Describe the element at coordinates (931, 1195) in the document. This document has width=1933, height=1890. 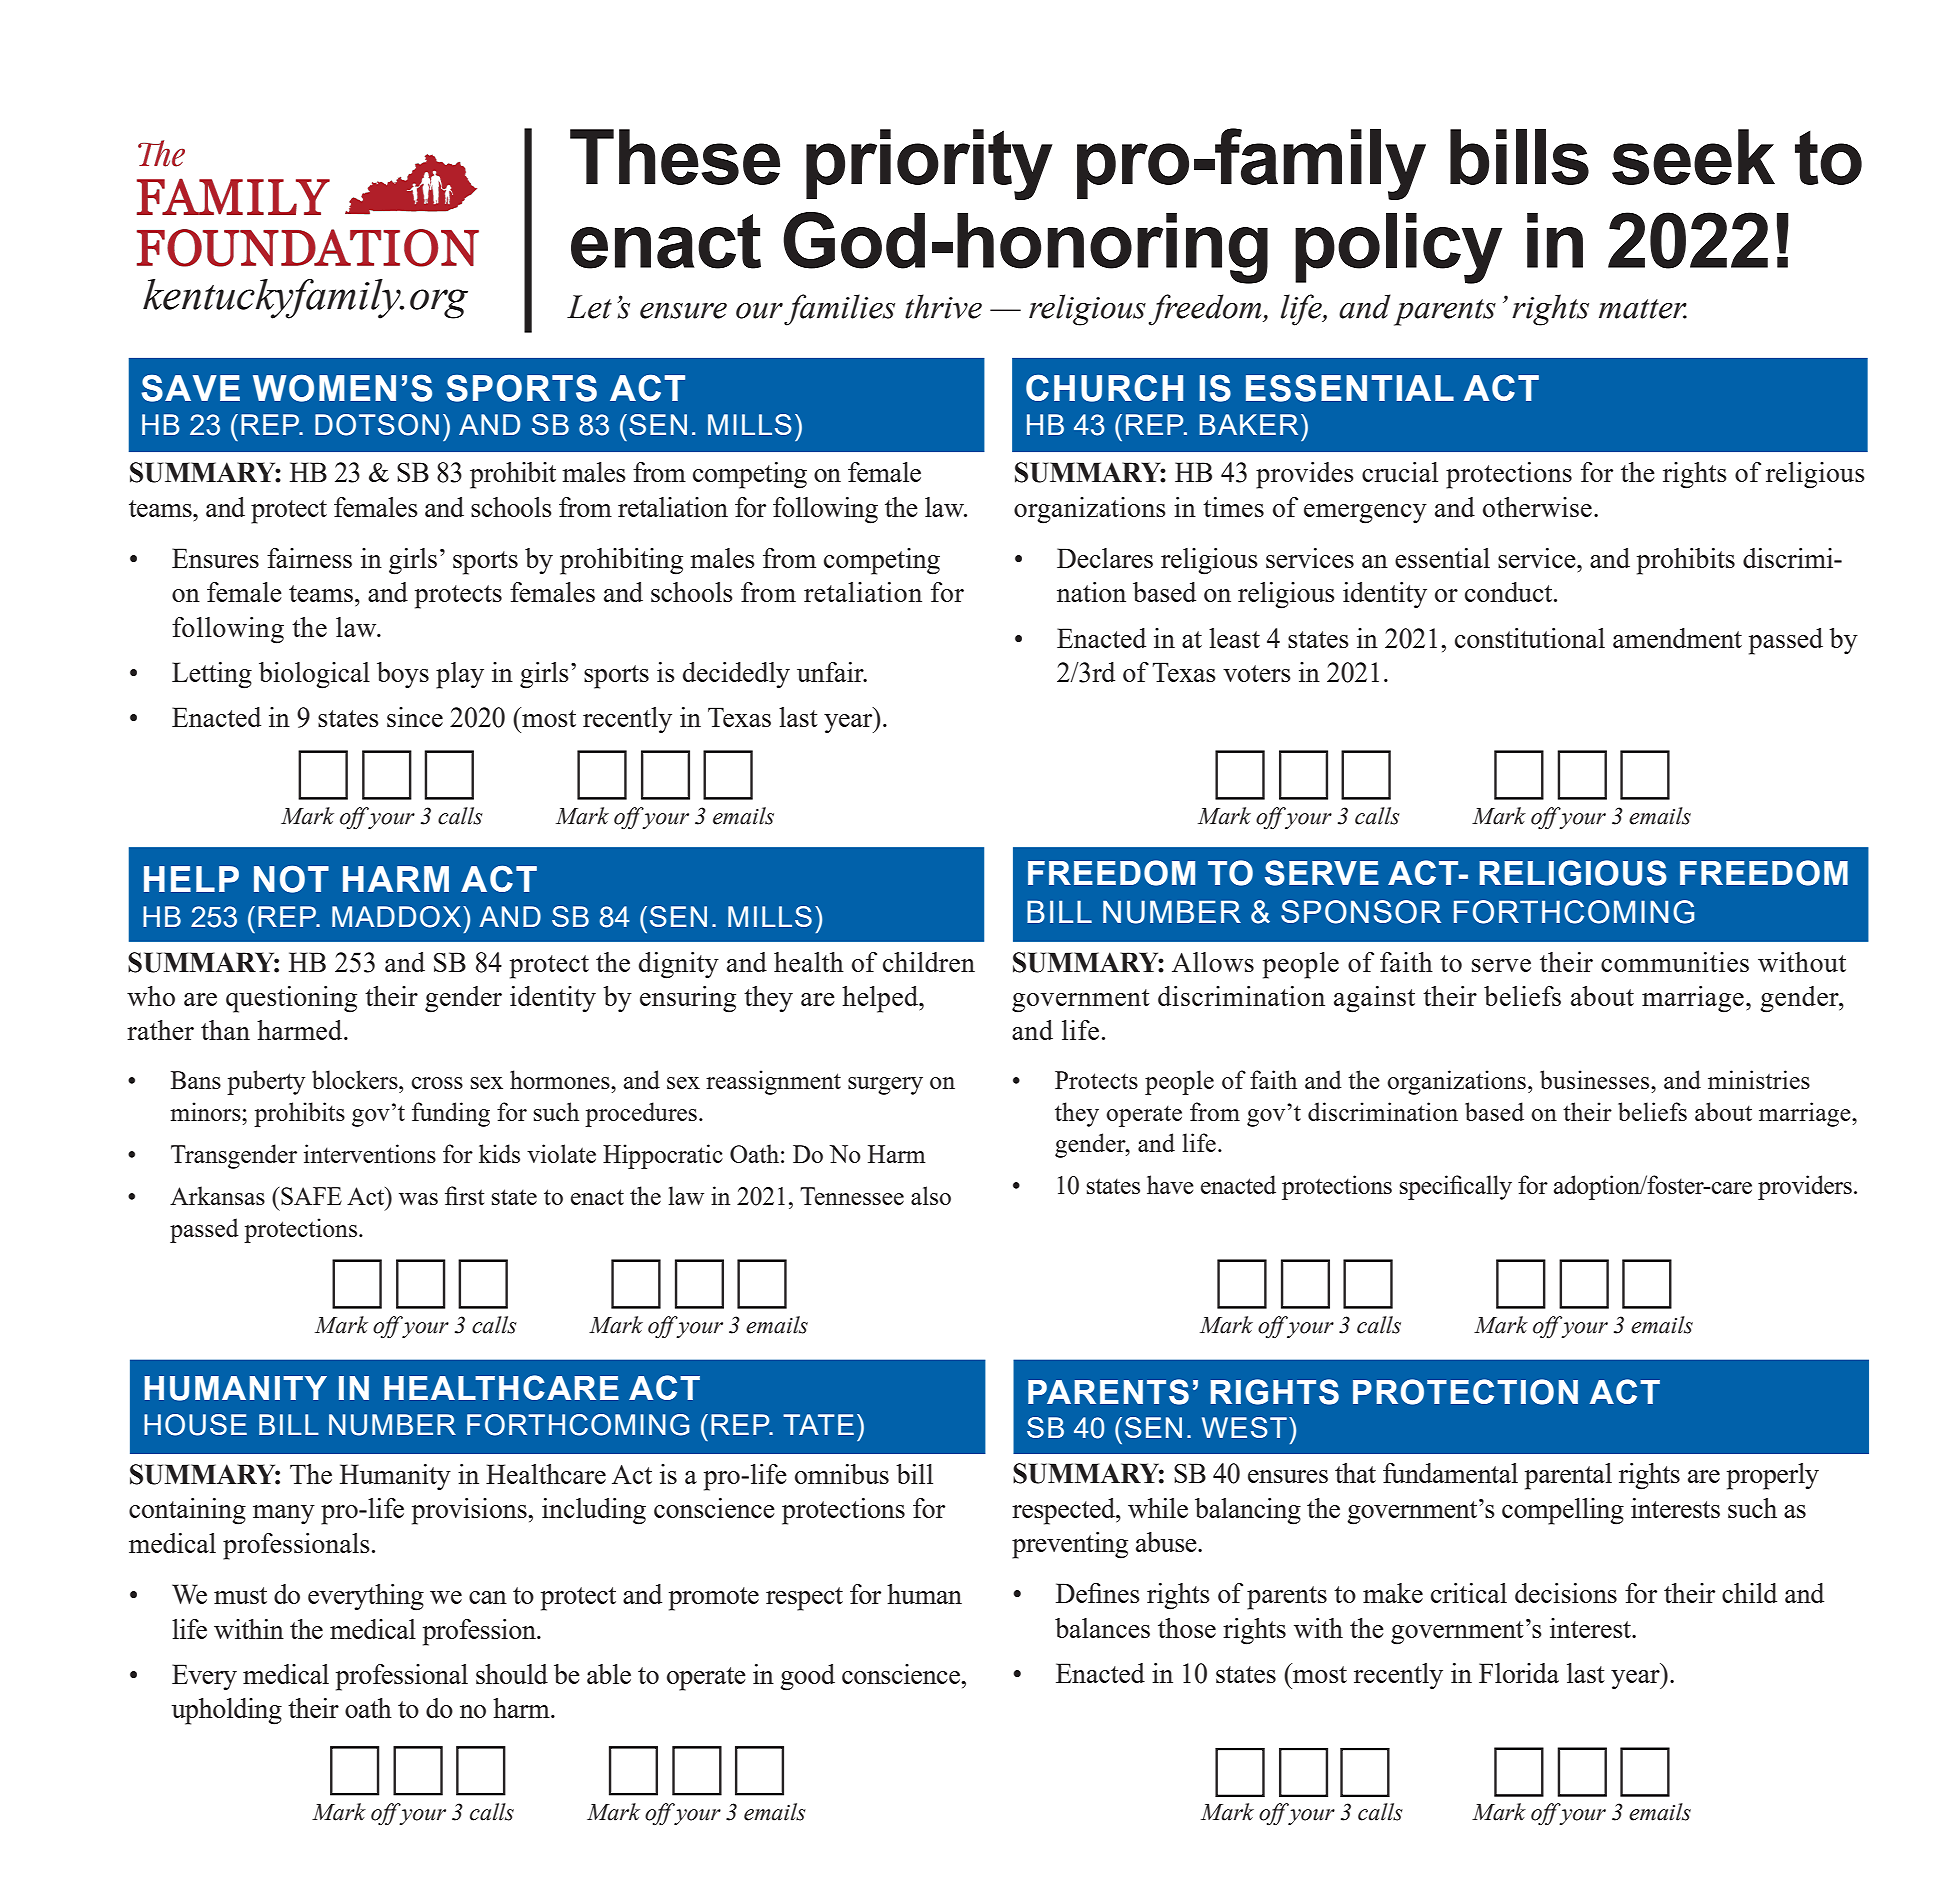
I see `also` at that location.
